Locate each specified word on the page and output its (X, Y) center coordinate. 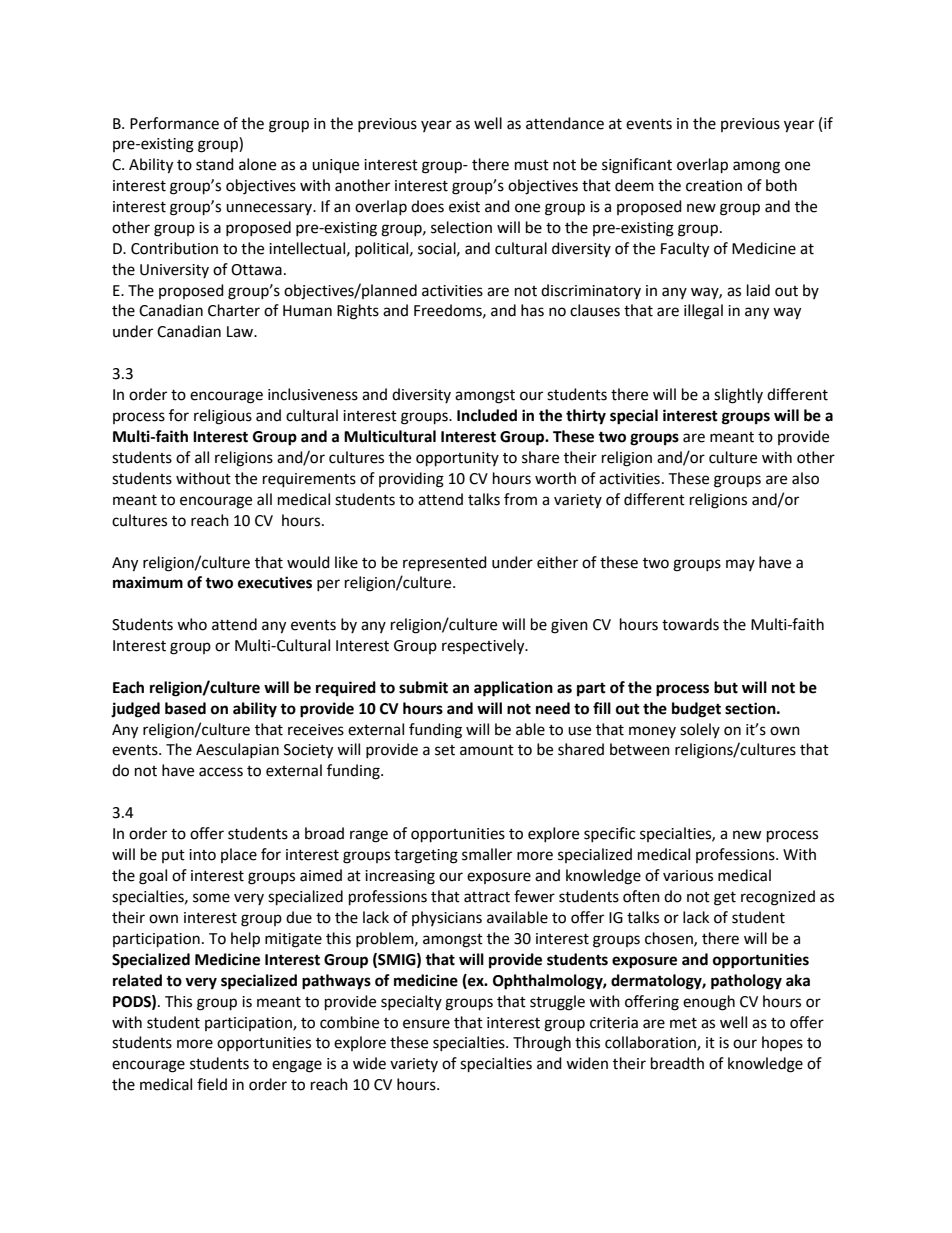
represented (445, 564)
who (192, 624)
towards (690, 624)
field (212, 1084)
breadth (677, 1063)
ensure (426, 1024)
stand (215, 164)
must (532, 165)
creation (714, 186)
